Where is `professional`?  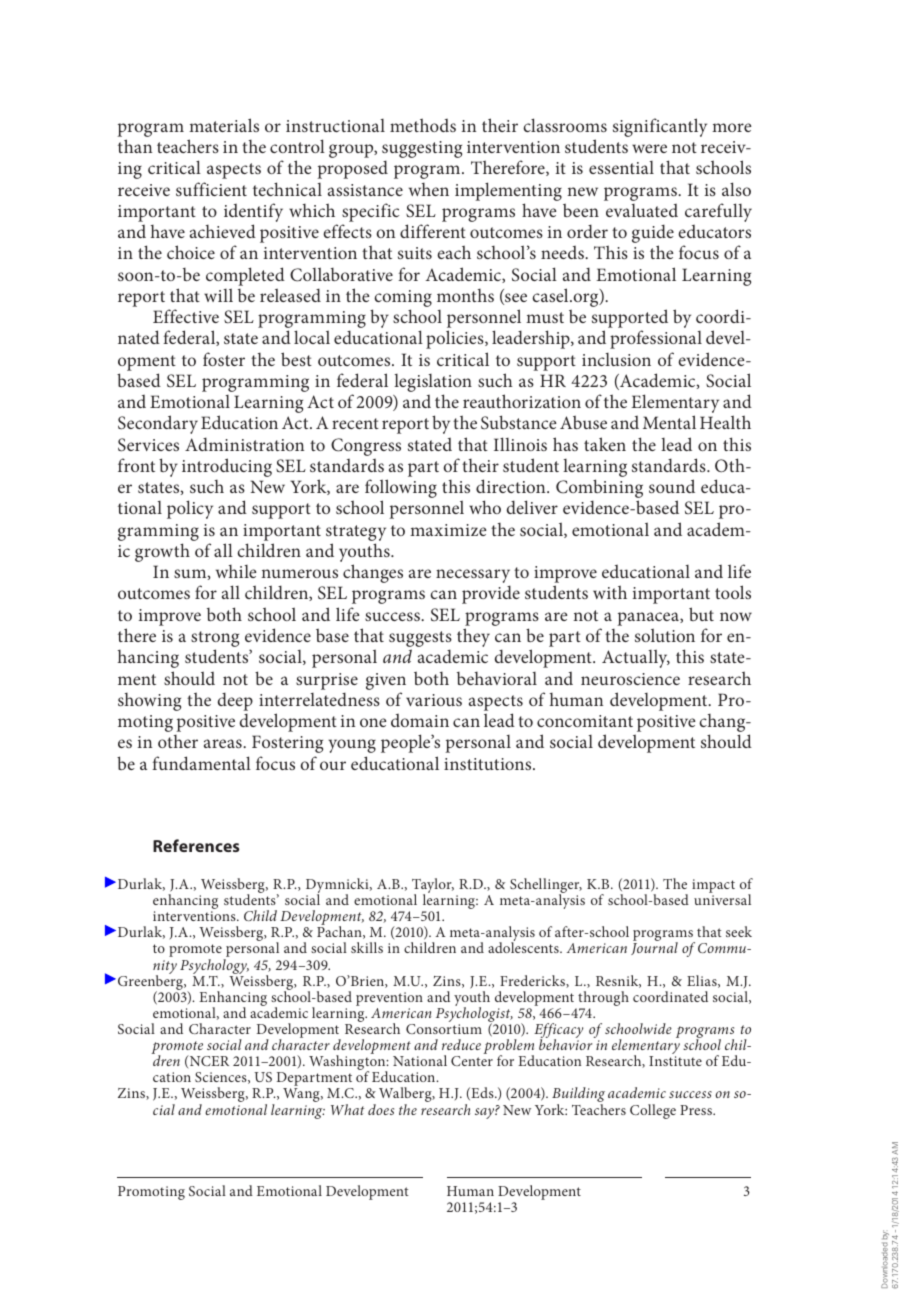 professional is located at coordinates (656, 339).
